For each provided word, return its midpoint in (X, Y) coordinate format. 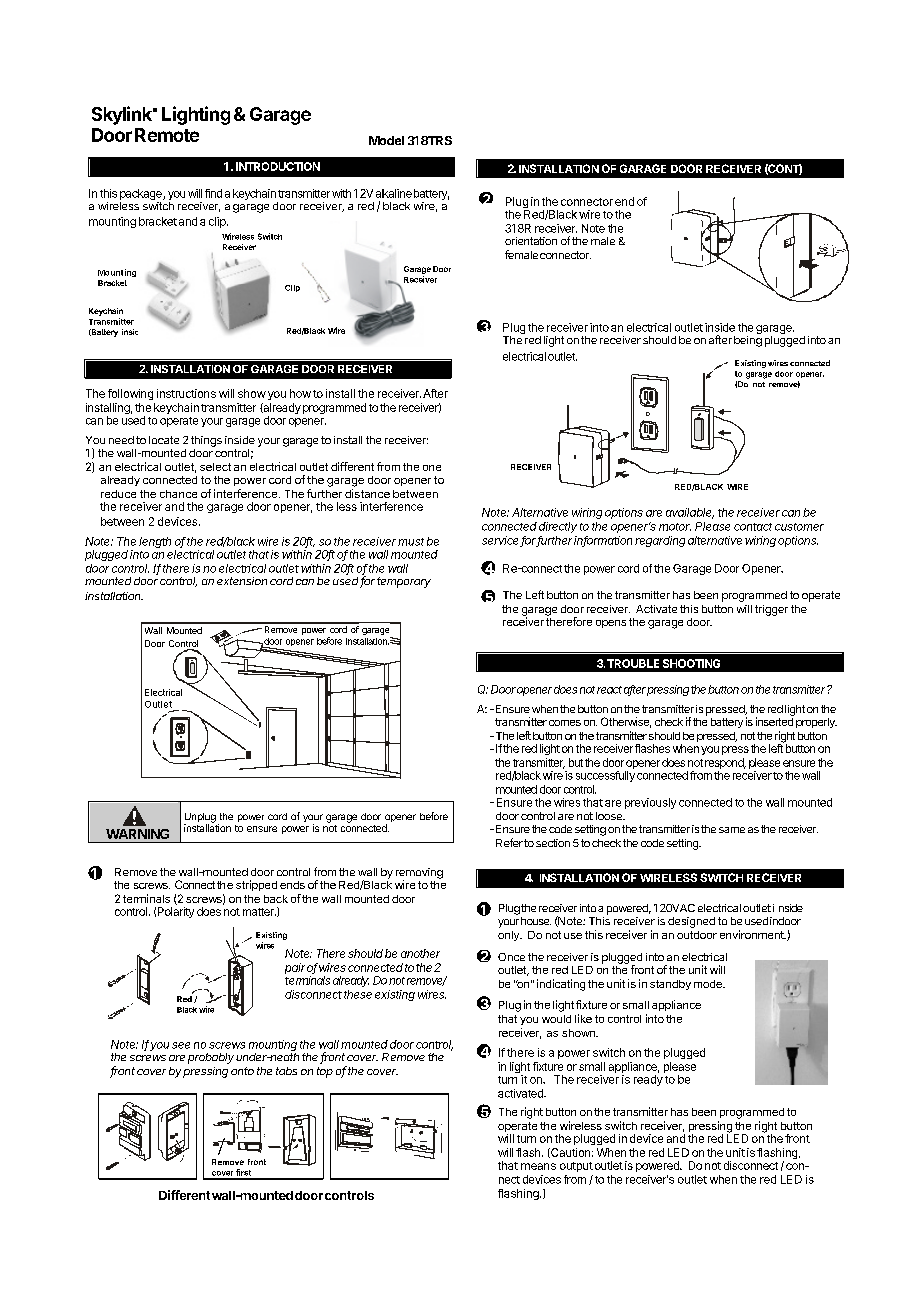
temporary (404, 582)
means (538, 1166)
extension (242, 581)
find (213, 193)
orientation (531, 241)
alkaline (394, 193)
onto (242, 1071)
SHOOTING (691, 663)
